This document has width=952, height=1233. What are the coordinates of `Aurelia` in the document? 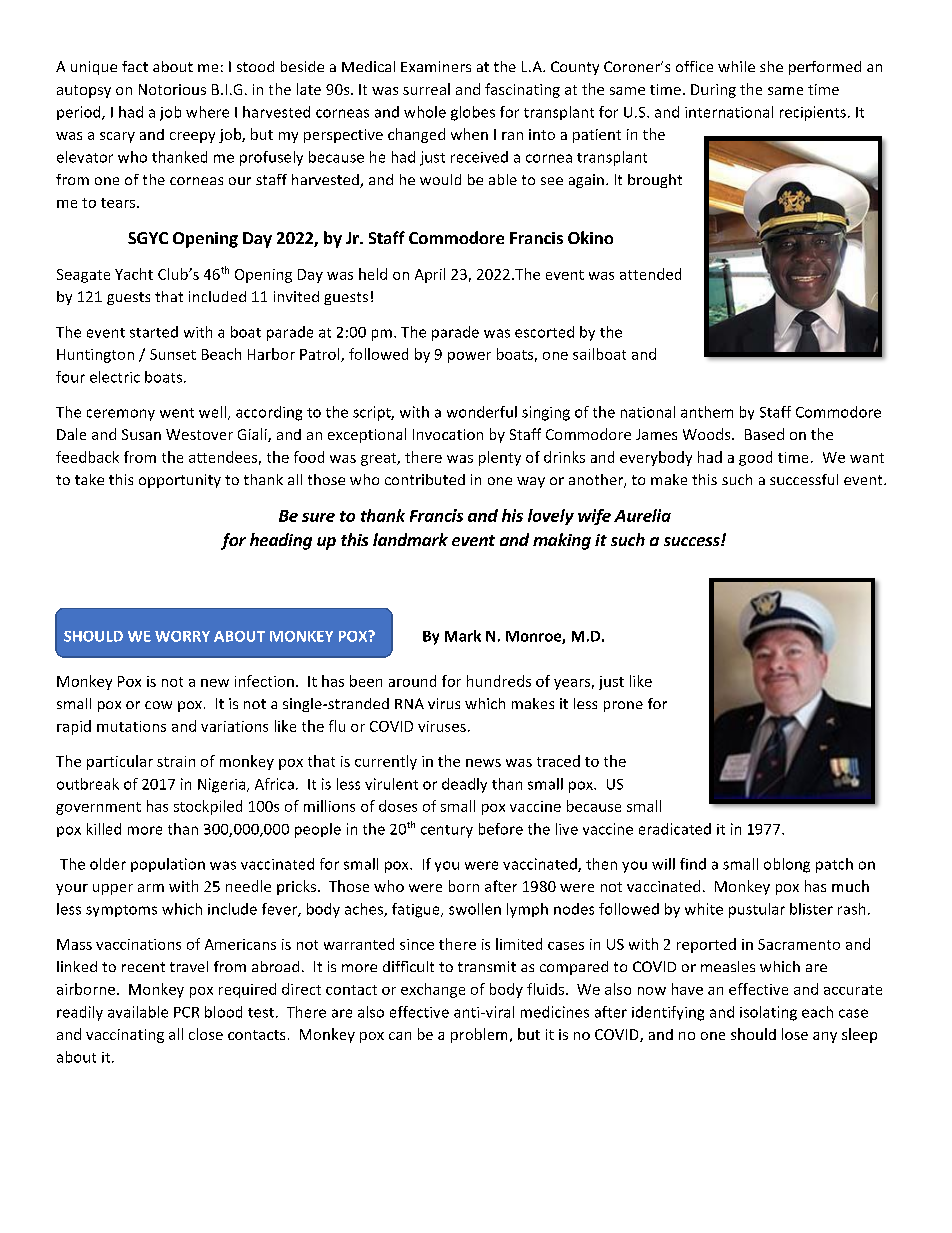 It's located at (642, 515).
